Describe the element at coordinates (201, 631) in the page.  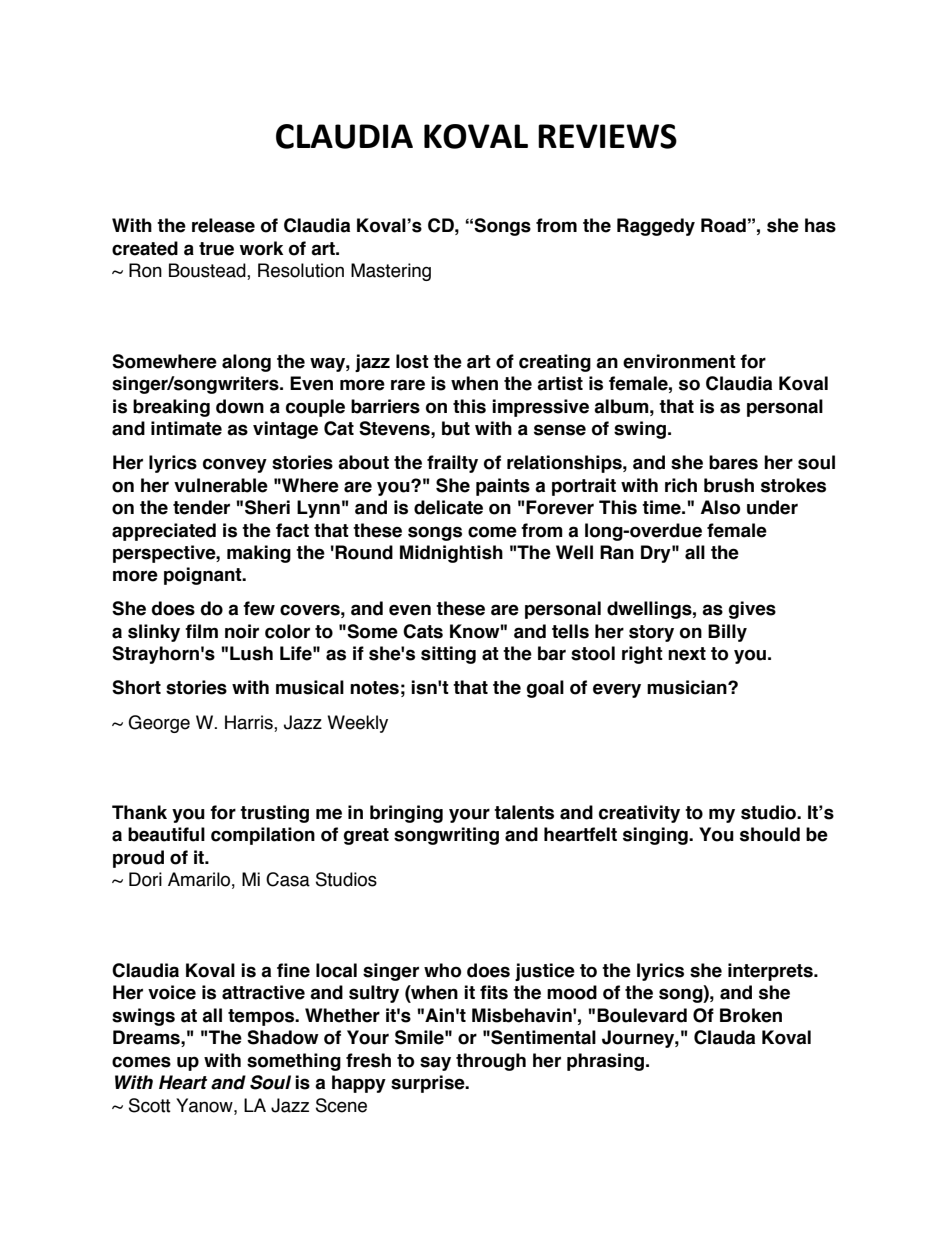
I see `film` at that location.
